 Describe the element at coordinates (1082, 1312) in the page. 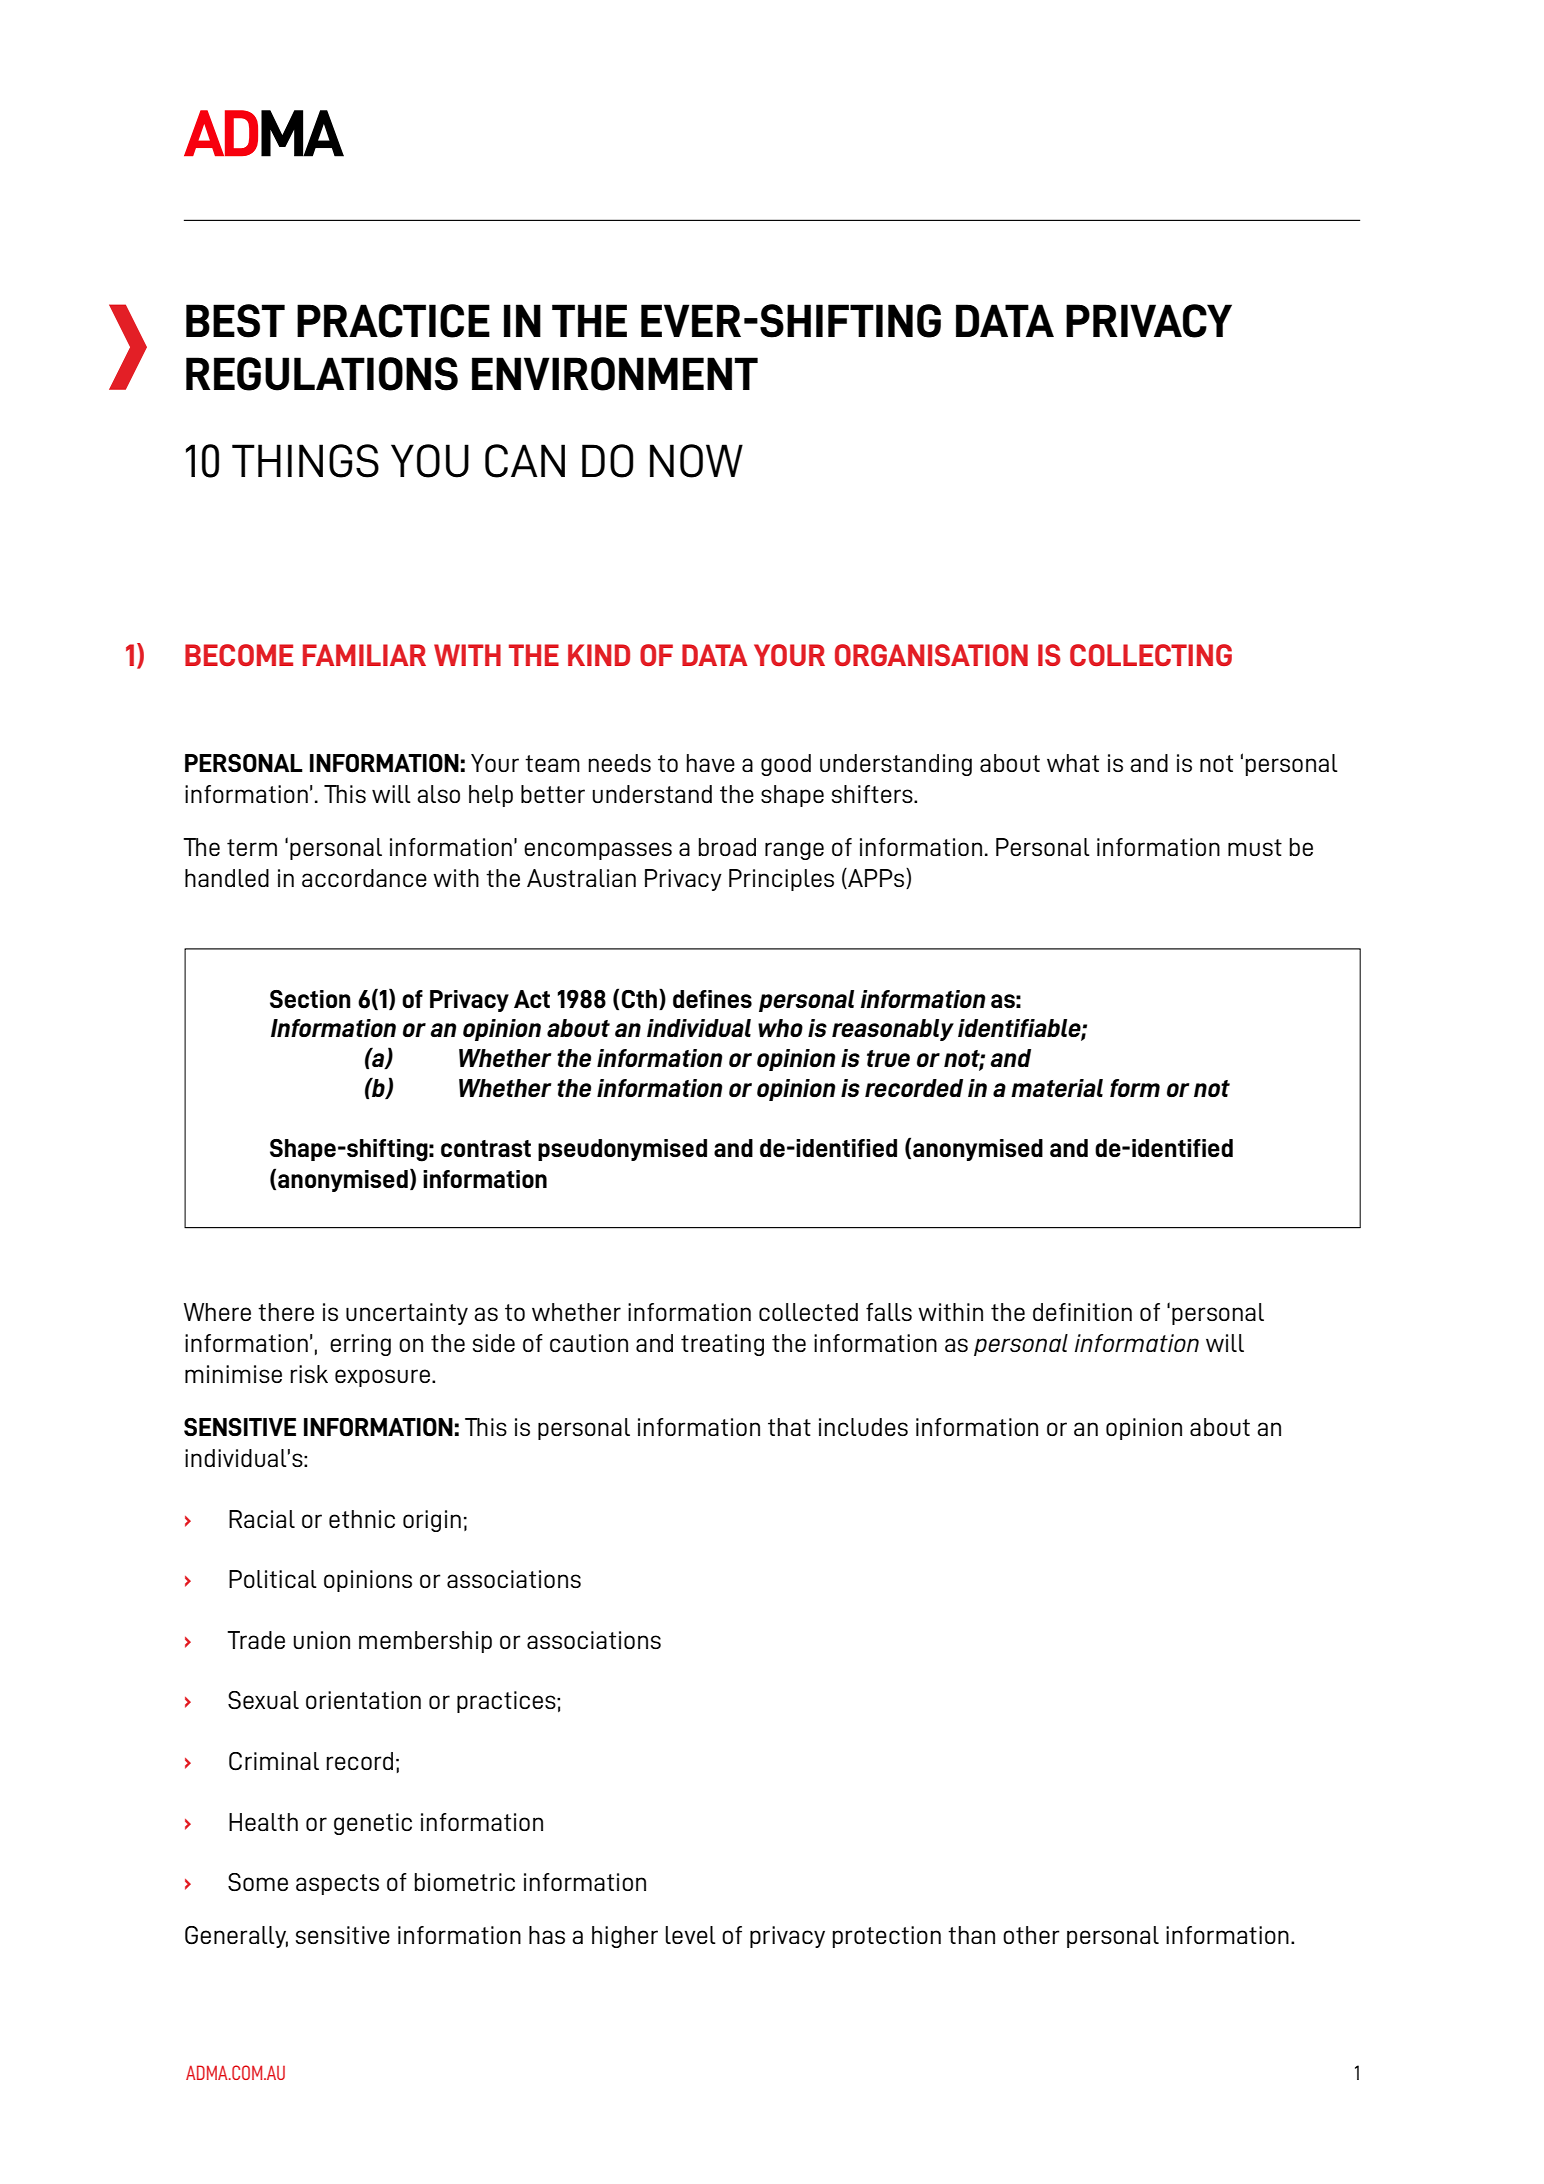

I see `definition` at that location.
